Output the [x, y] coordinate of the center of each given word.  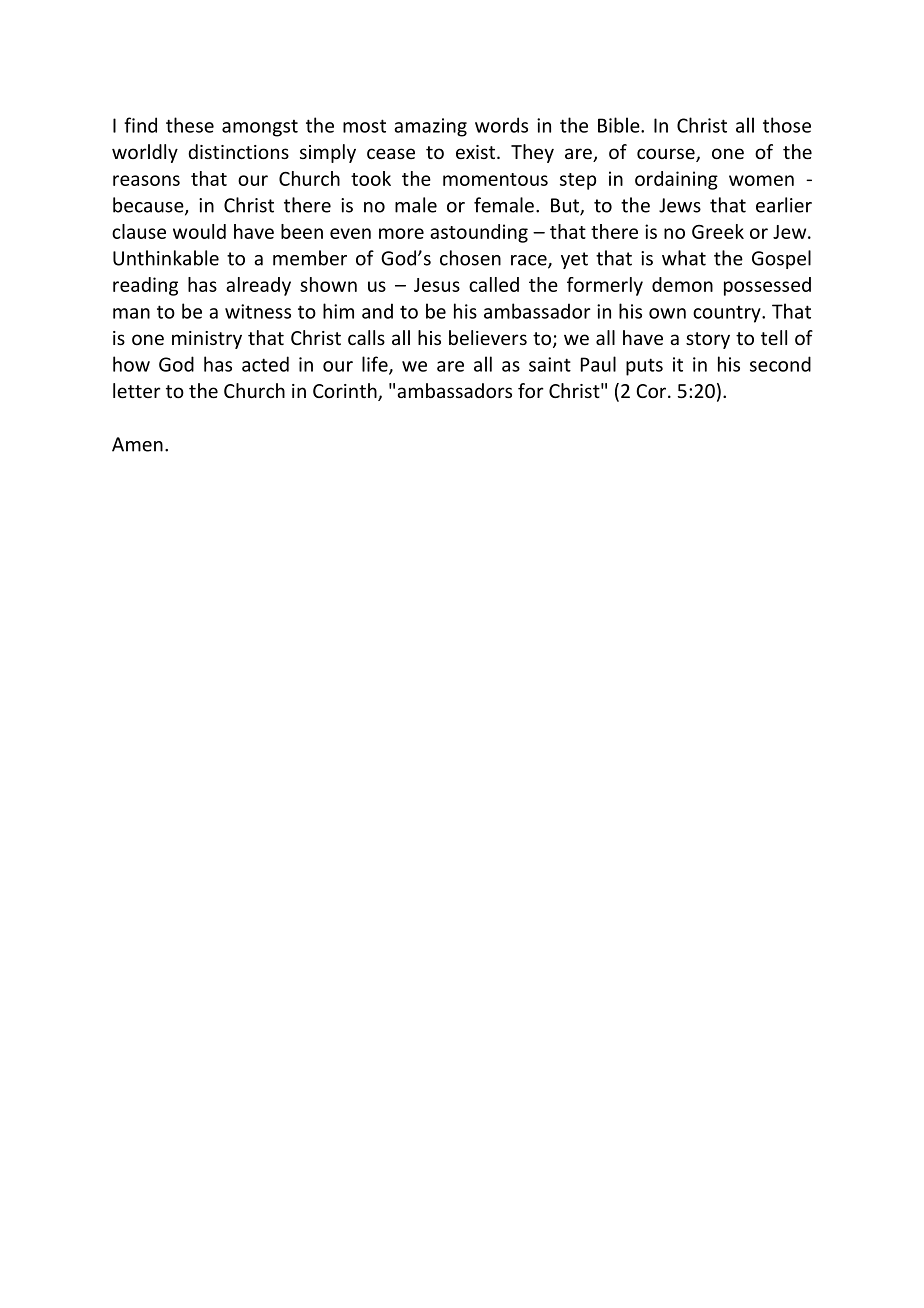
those [787, 125]
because [149, 206]
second [780, 364]
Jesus [437, 285]
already [258, 286]
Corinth [346, 392]
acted [265, 364]
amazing [430, 127]
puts [644, 367]
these [190, 125]
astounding [479, 233]
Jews [680, 205]
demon [682, 284]
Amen [137, 444]
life [376, 365]
